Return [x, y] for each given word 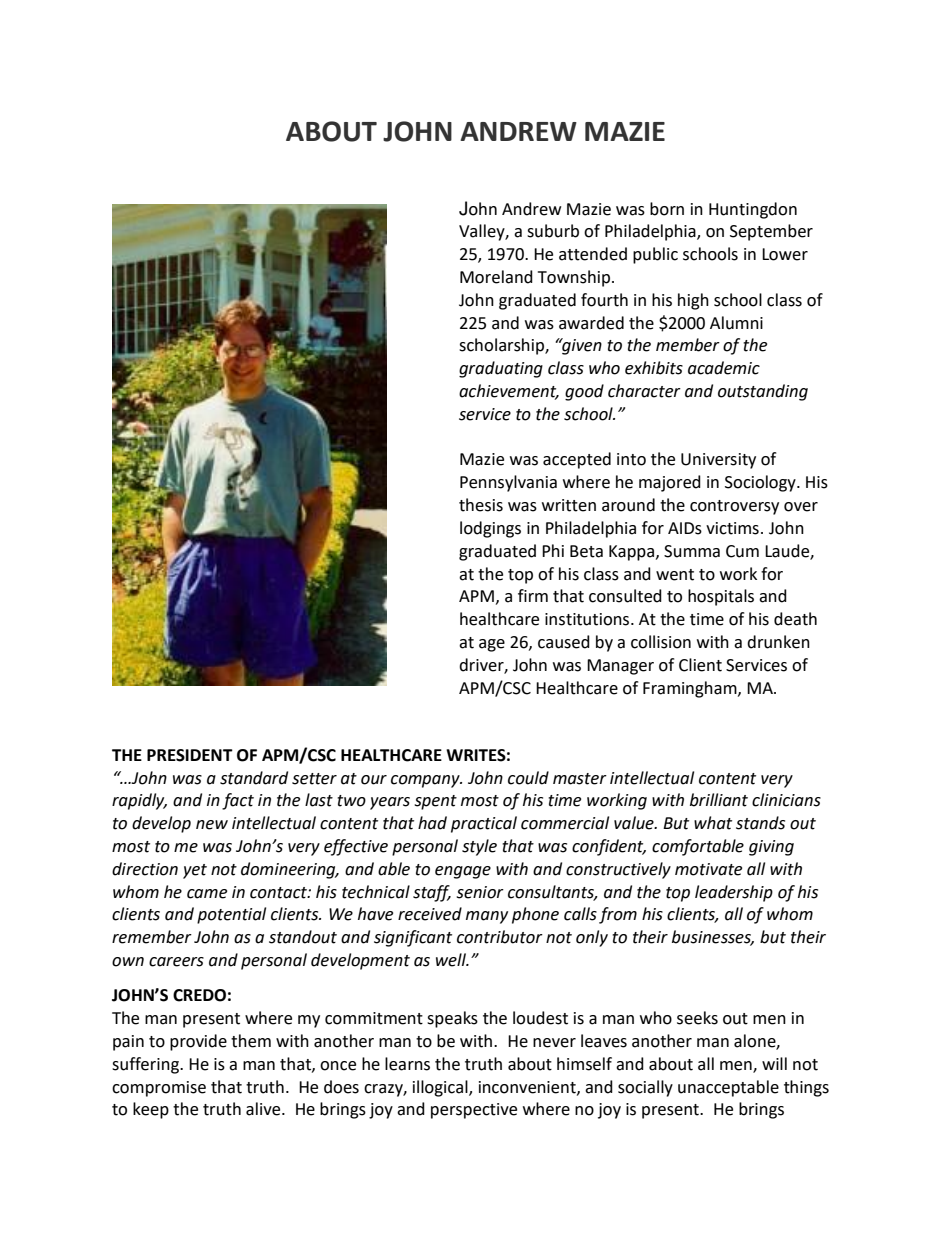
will [774, 1063]
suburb [553, 231]
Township [574, 278]
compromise [159, 1089]
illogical [441, 1088]
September [771, 232]
